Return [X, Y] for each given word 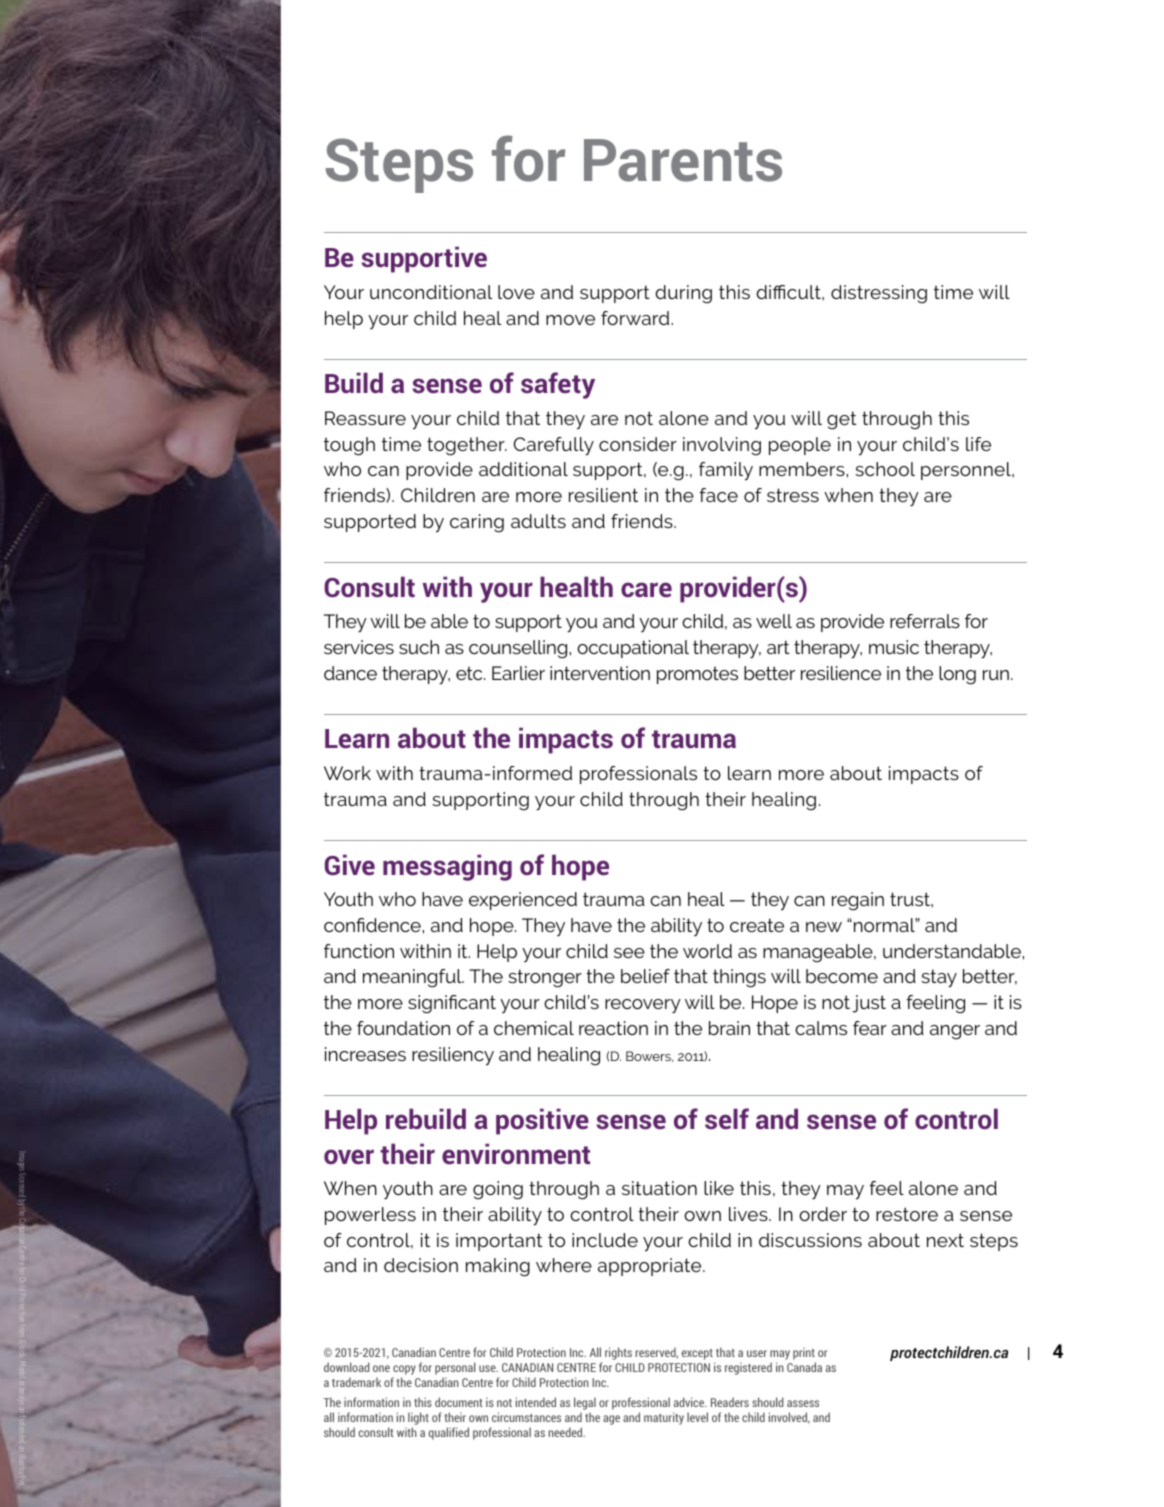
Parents [683, 160]
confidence [373, 925]
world [707, 951]
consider [638, 444]
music [894, 647]
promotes [697, 675]
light [418, 1418]
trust [911, 899]
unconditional [431, 292]
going [498, 1190]
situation [659, 1188]
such [419, 647]
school [885, 469]
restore [907, 1214]
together [467, 446]
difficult [789, 292]
